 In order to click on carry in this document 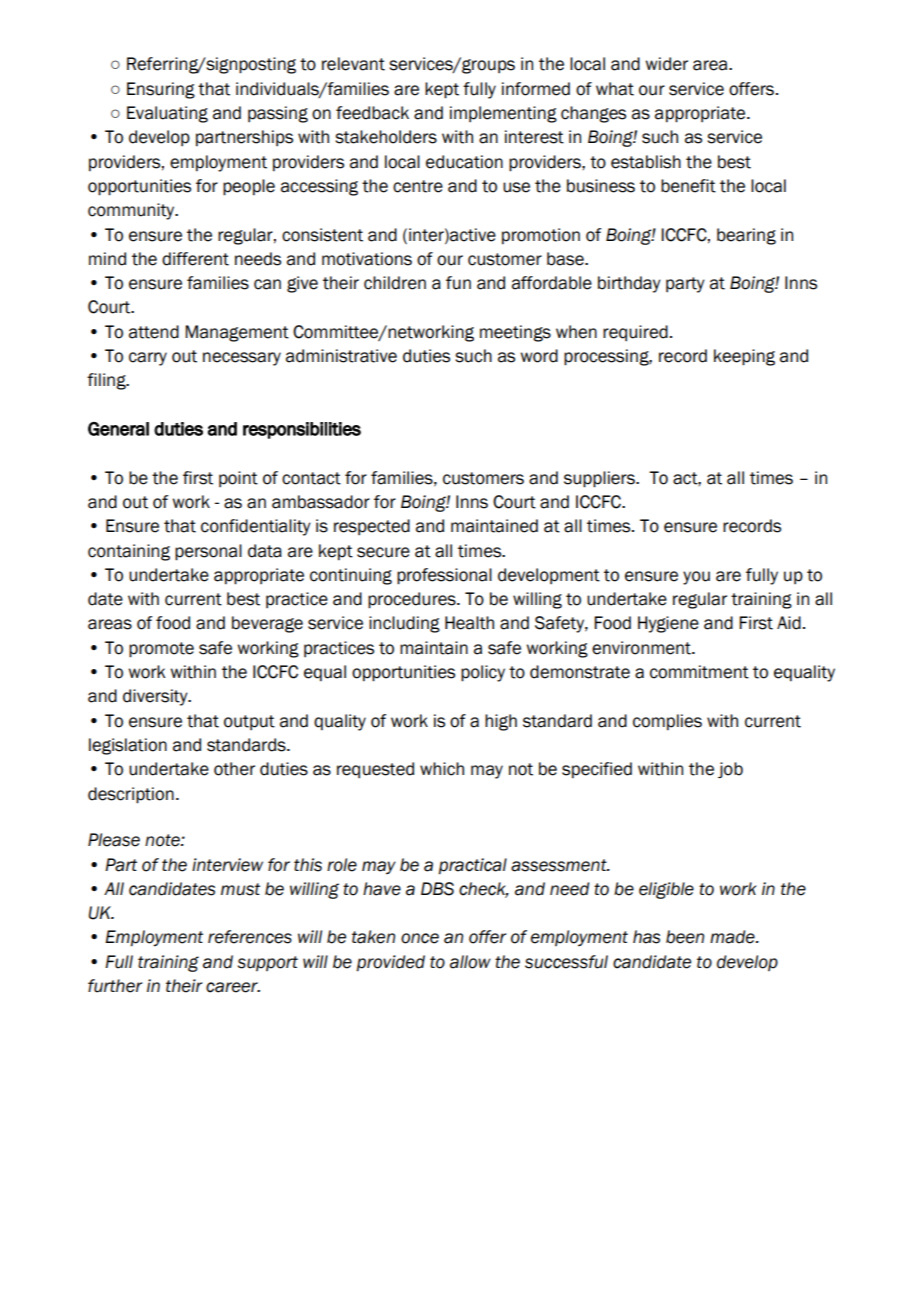, I will do `click(148, 359)`.
